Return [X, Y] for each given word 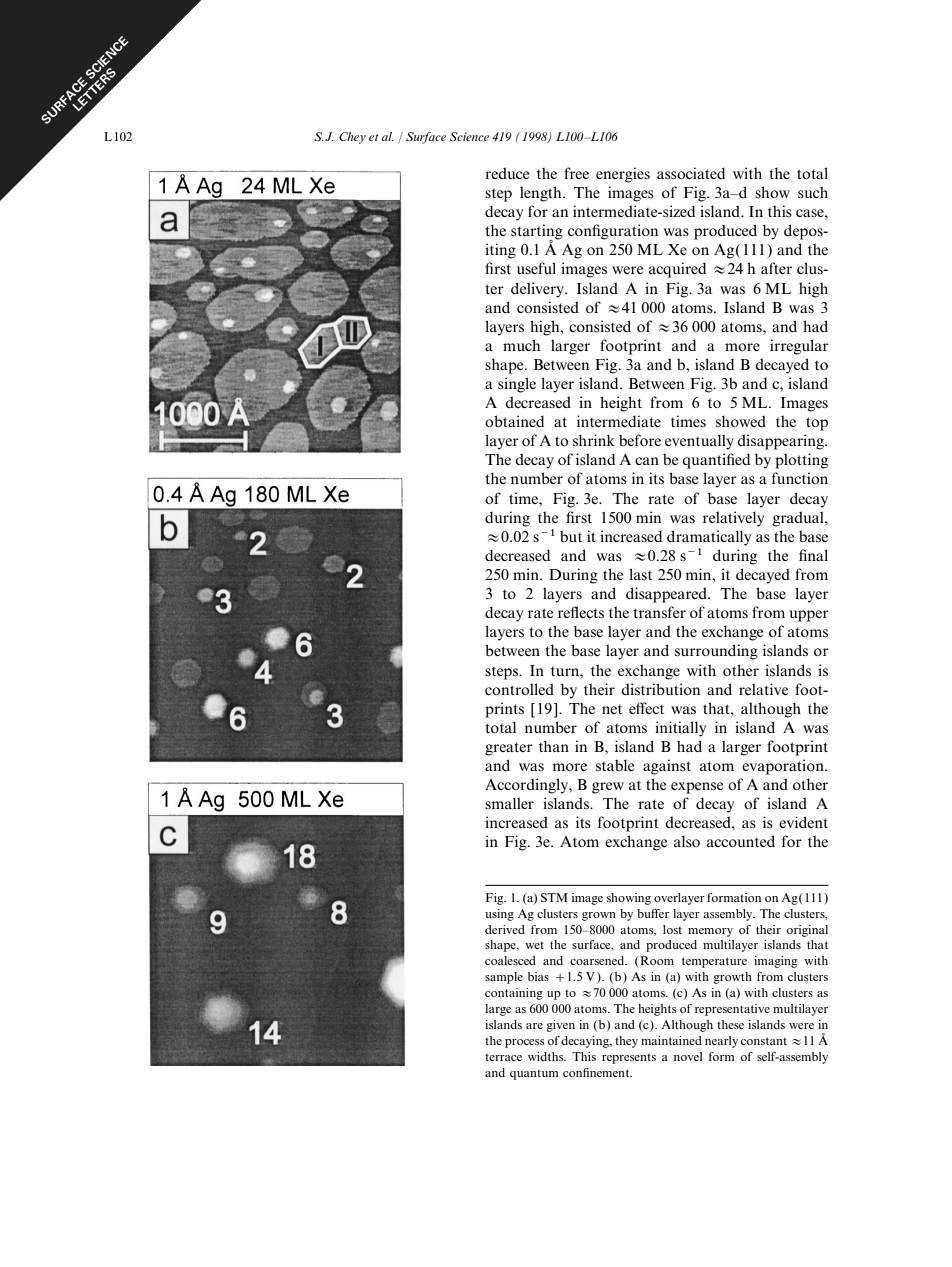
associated [691, 173]
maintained [671, 1040]
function [800, 478]
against [667, 767]
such [813, 192]
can [647, 461]
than [554, 746]
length [542, 194]
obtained [514, 421]
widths [547, 1056]
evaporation [784, 767]
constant [764, 1041]
